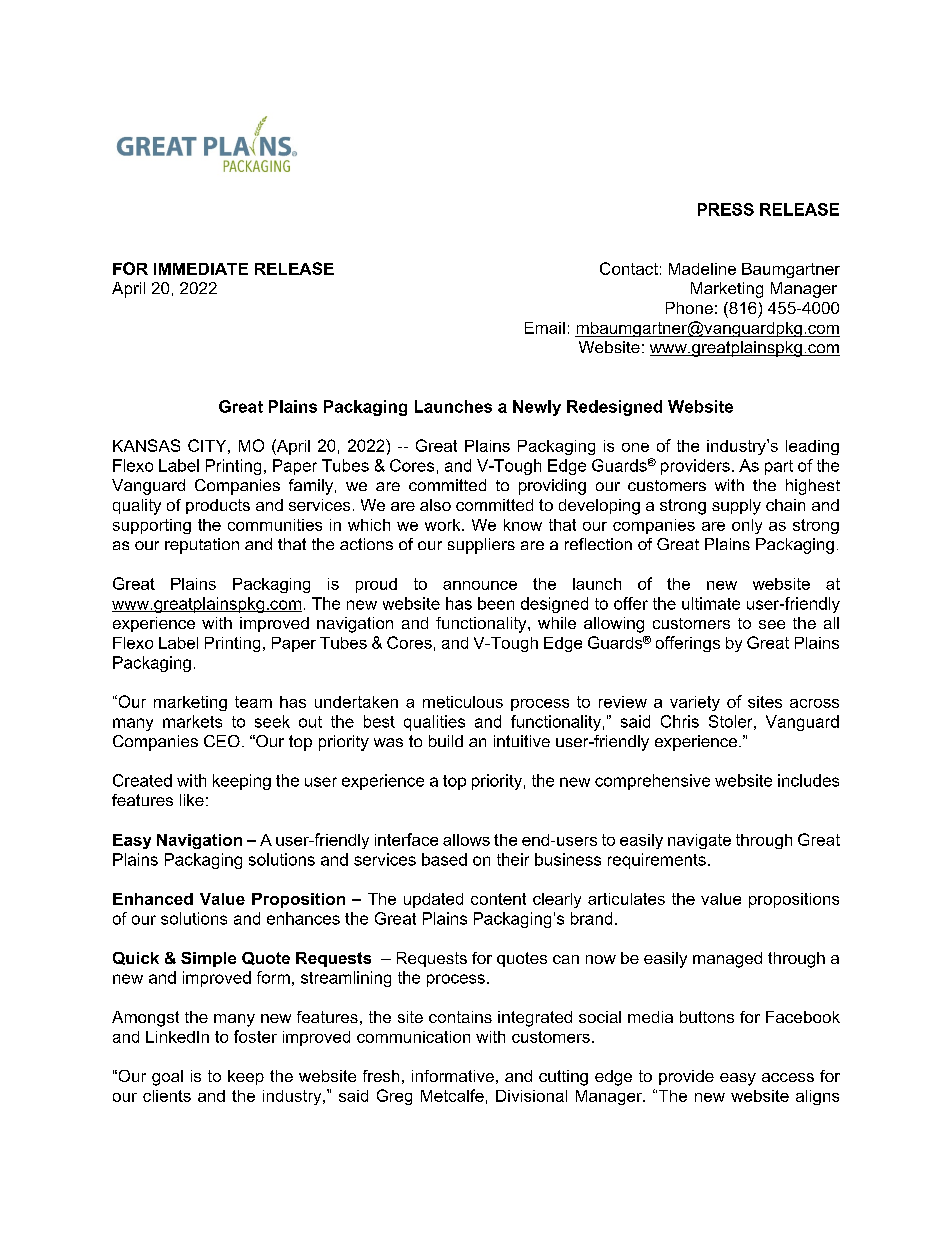  I want to click on Email, so click(545, 328).
